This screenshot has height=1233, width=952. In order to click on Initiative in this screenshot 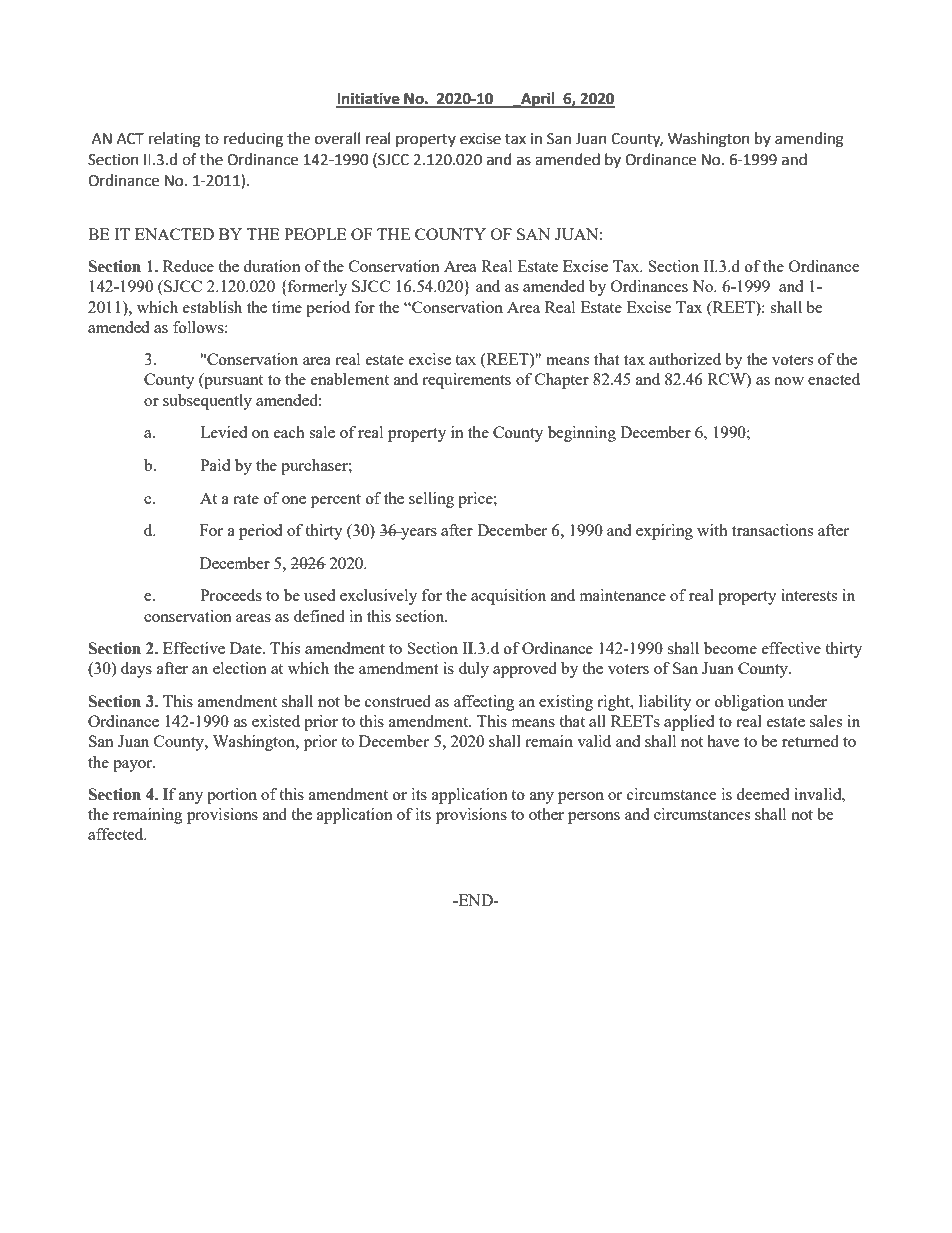, I will do `click(369, 99)`.
